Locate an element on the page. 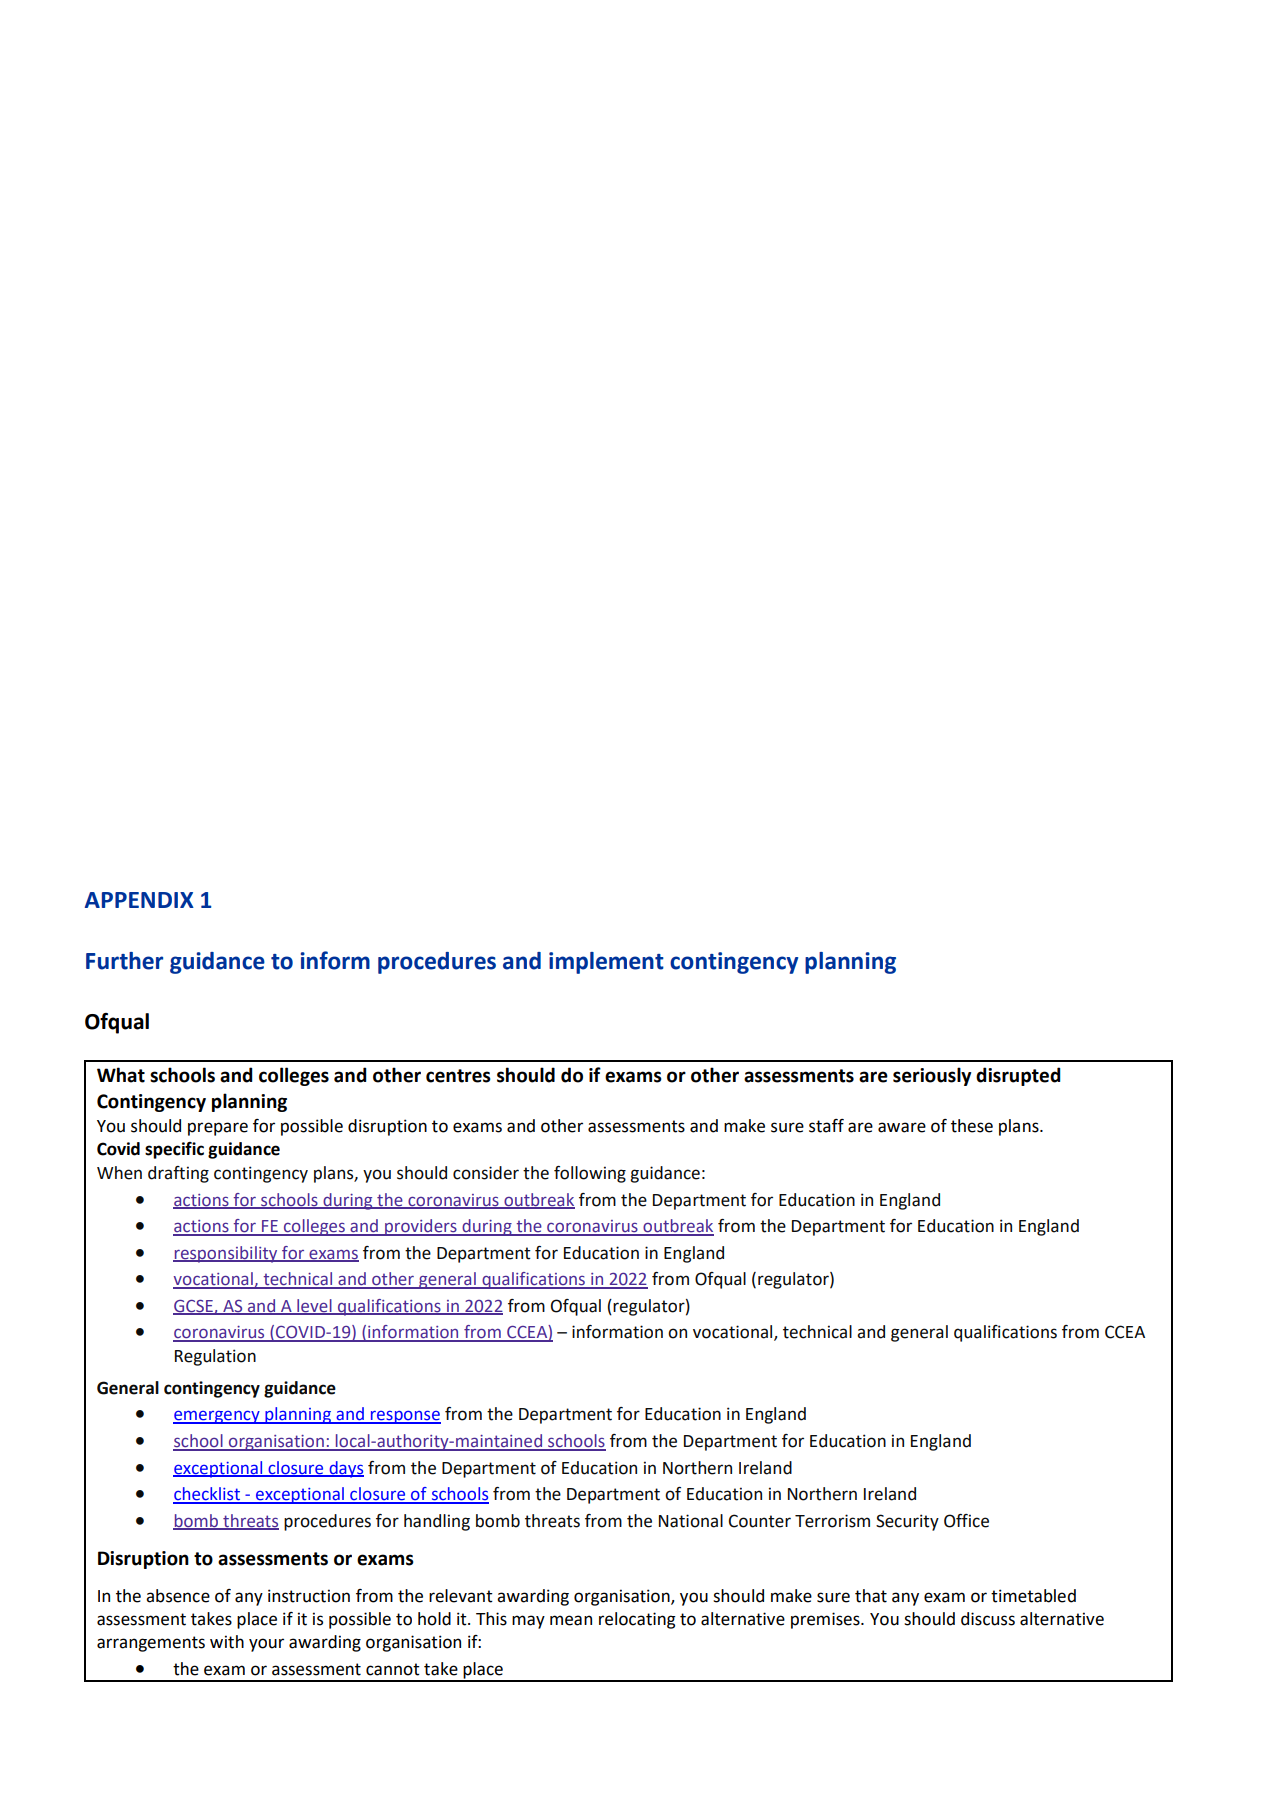 The width and height of the page is (1268, 1794). National is located at coordinates (691, 1521).
